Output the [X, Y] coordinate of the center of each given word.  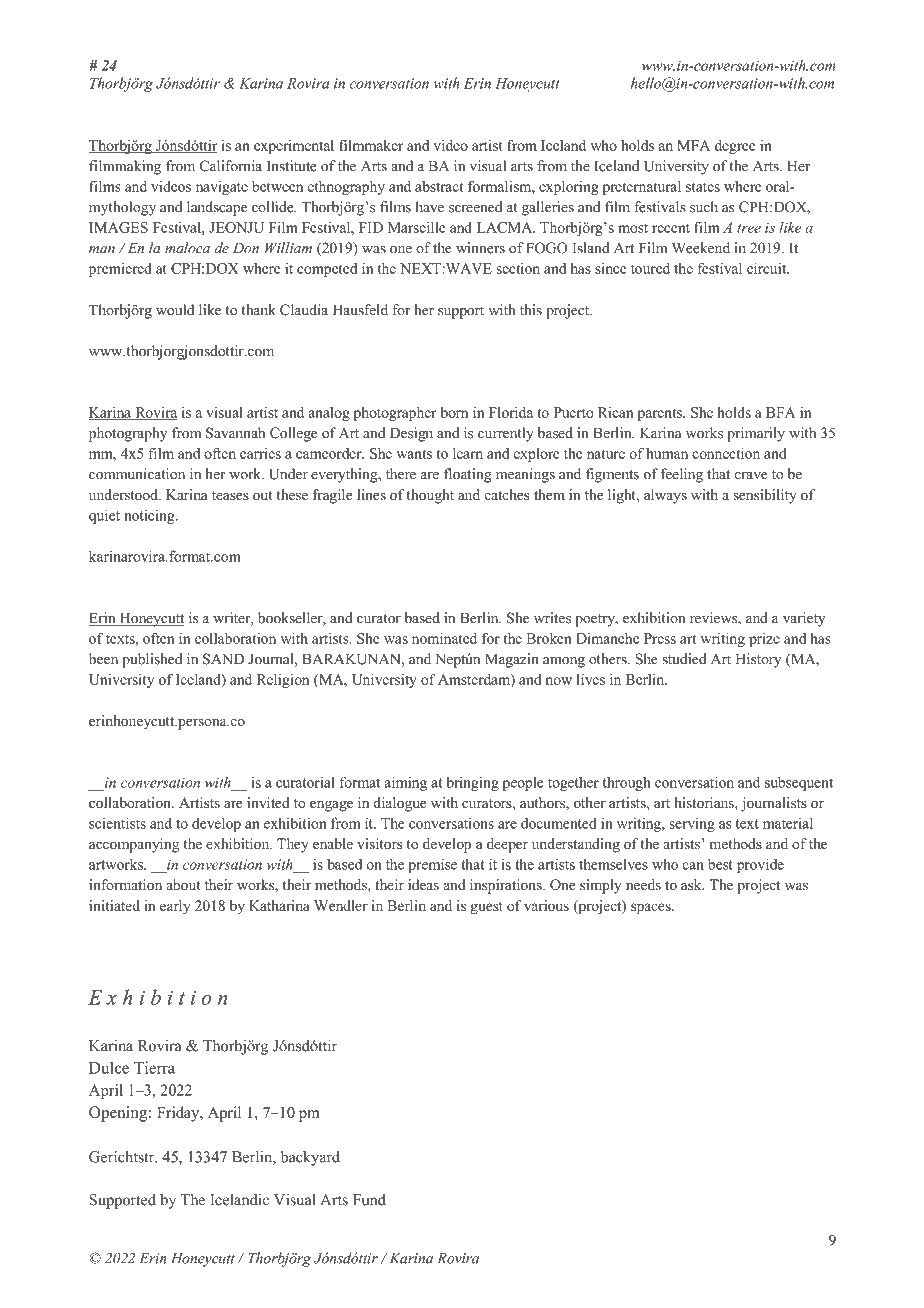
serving [692, 825]
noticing [150, 516]
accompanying [134, 845]
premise [432, 865]
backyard [310, 1158]
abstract [439, 186]
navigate [222, 188]
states [703, 187]
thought [430, 496]
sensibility [765, 496]
